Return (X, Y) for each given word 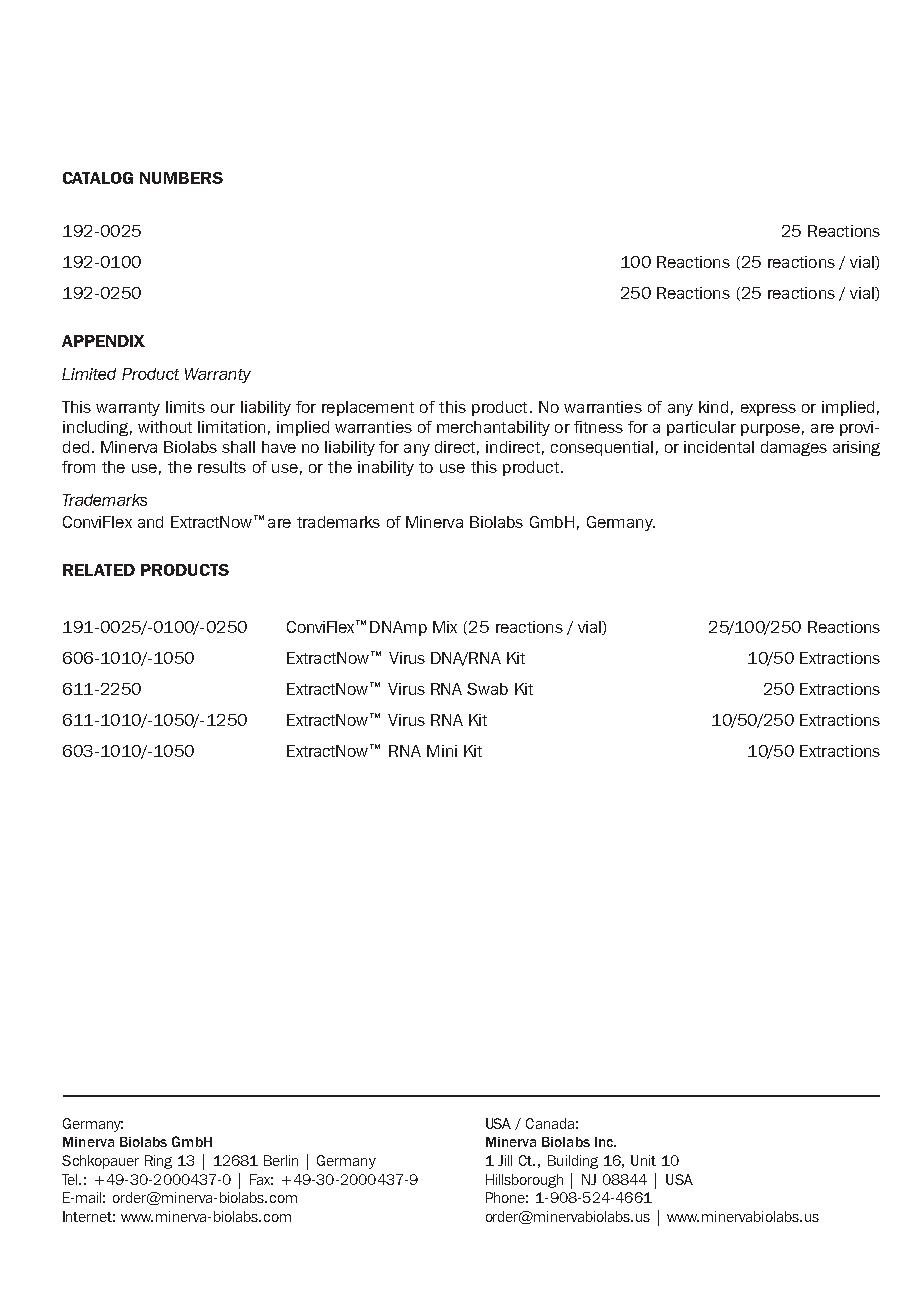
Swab (487, 689)
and (150, 522)
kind (713, 407)
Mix (445, 627)
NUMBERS (181, 178)
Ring (158, 1162)
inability (386, 468)
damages (794, 448)
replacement (368, 408)
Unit (643, 1160)
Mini (442, 751)
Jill (505, 1160)
